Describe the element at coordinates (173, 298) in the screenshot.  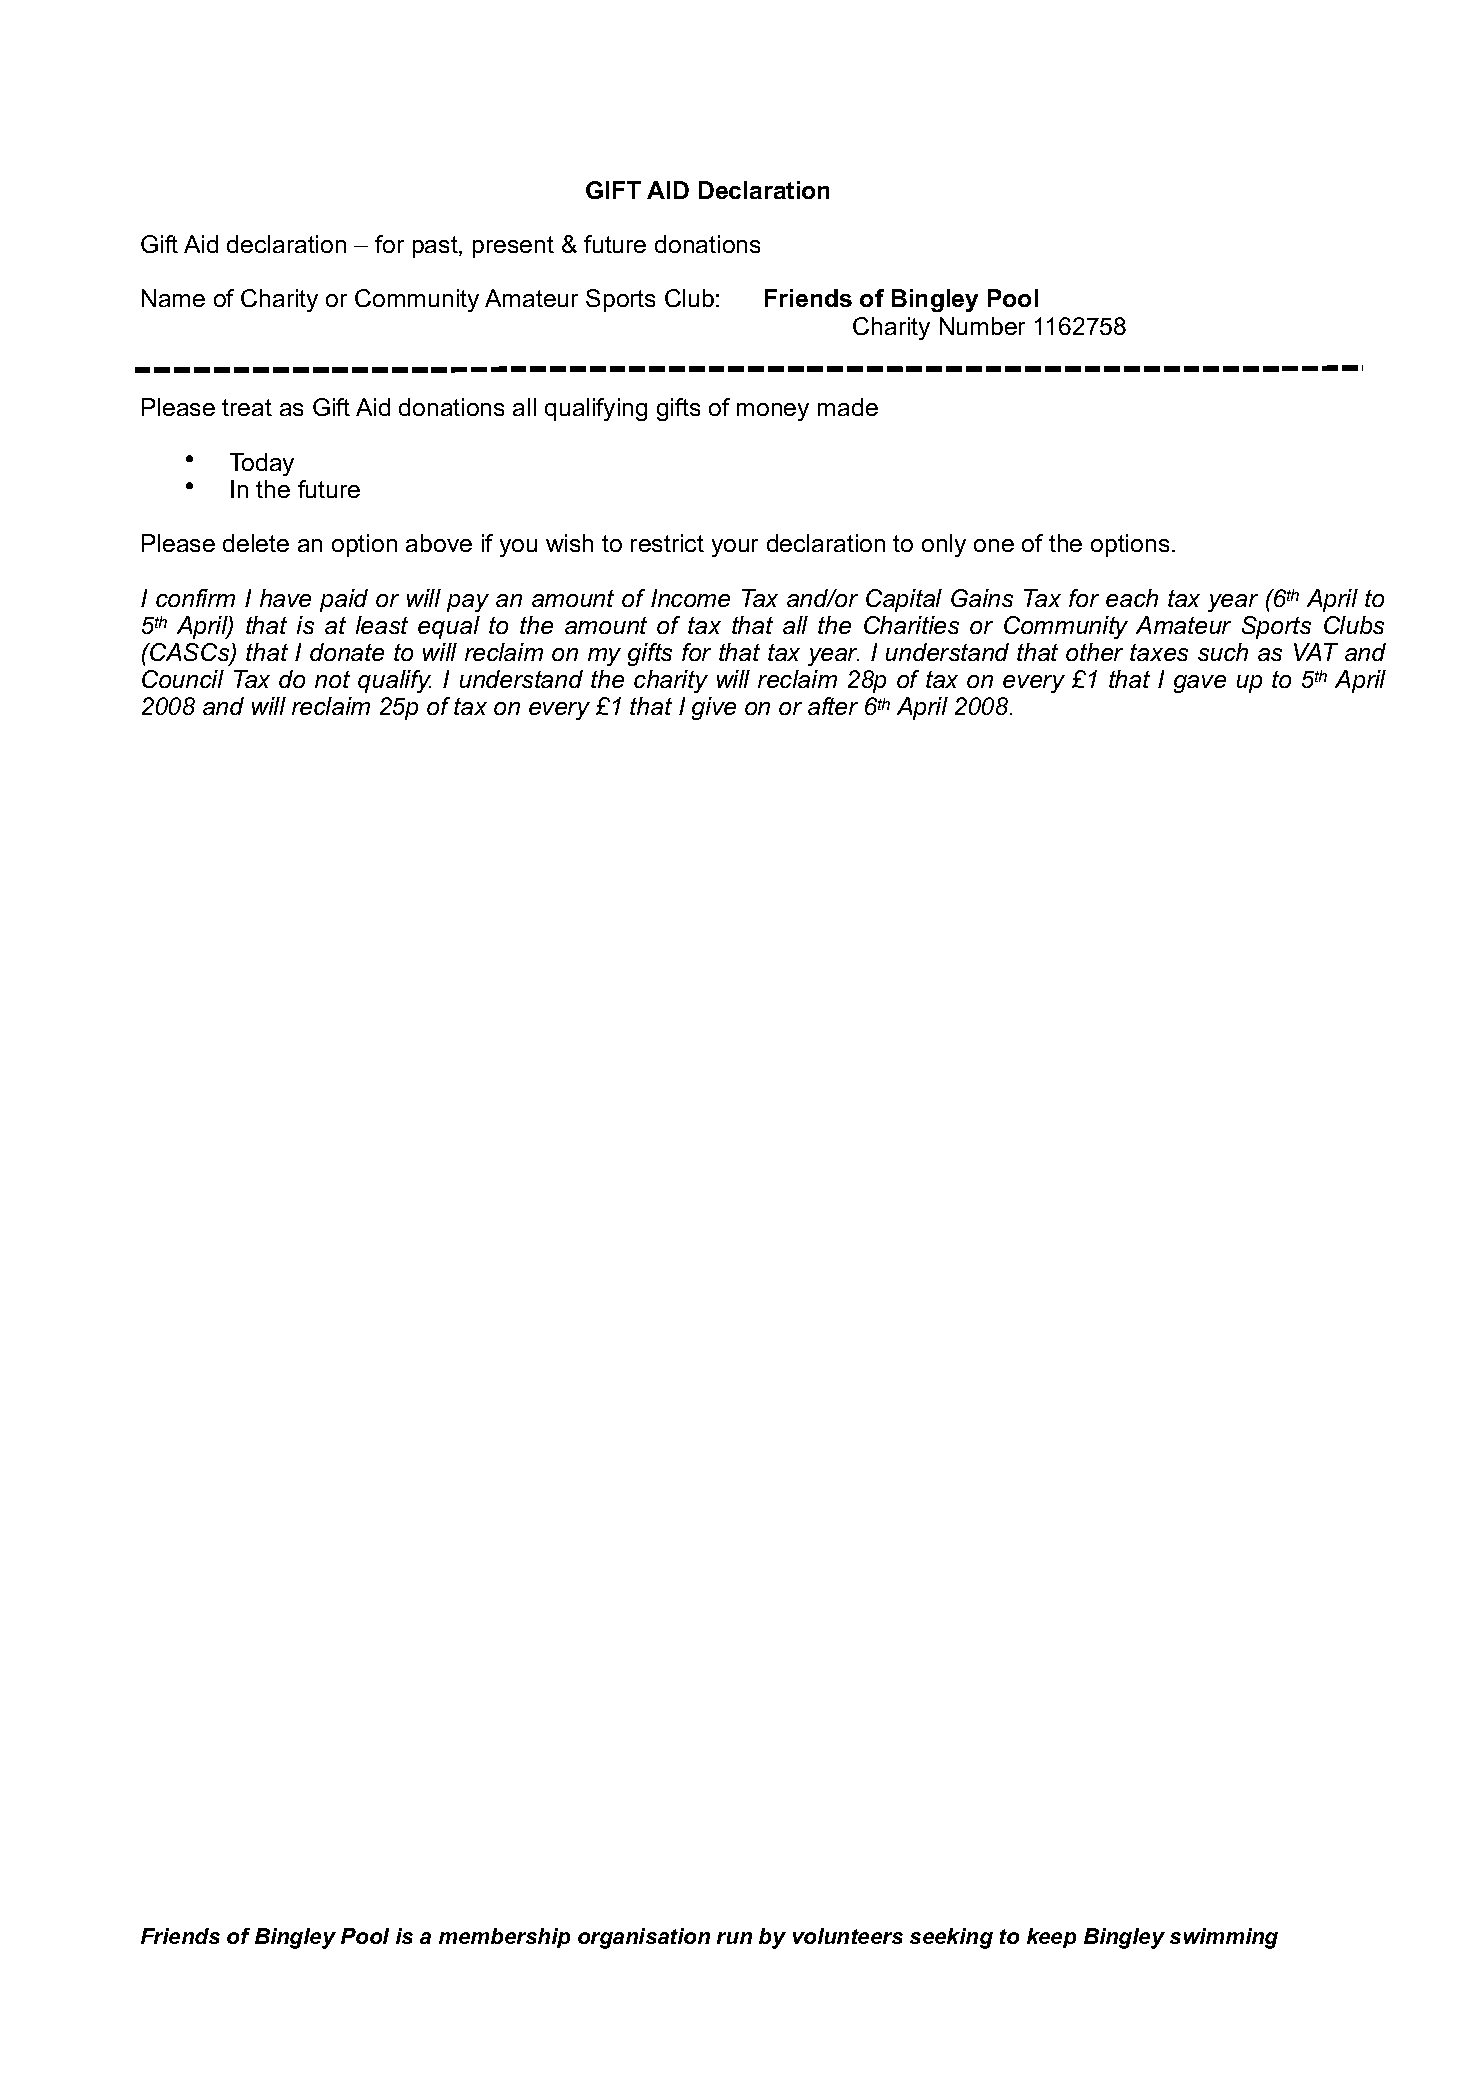
I see `Name` at that location.
